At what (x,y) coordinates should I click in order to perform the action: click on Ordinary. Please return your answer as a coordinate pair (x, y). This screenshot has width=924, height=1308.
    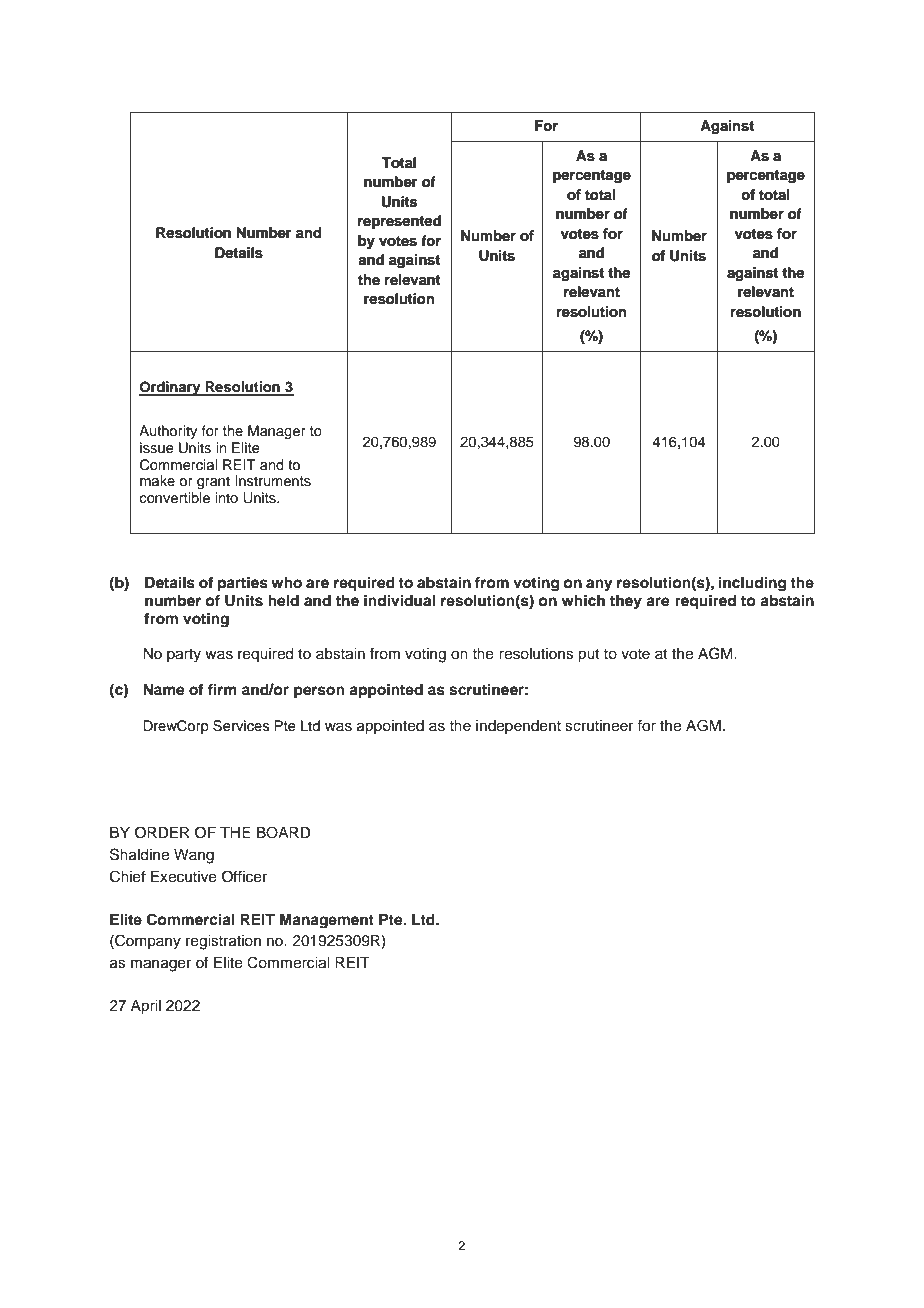
    Looking at the image, I should click on (171, 388).
